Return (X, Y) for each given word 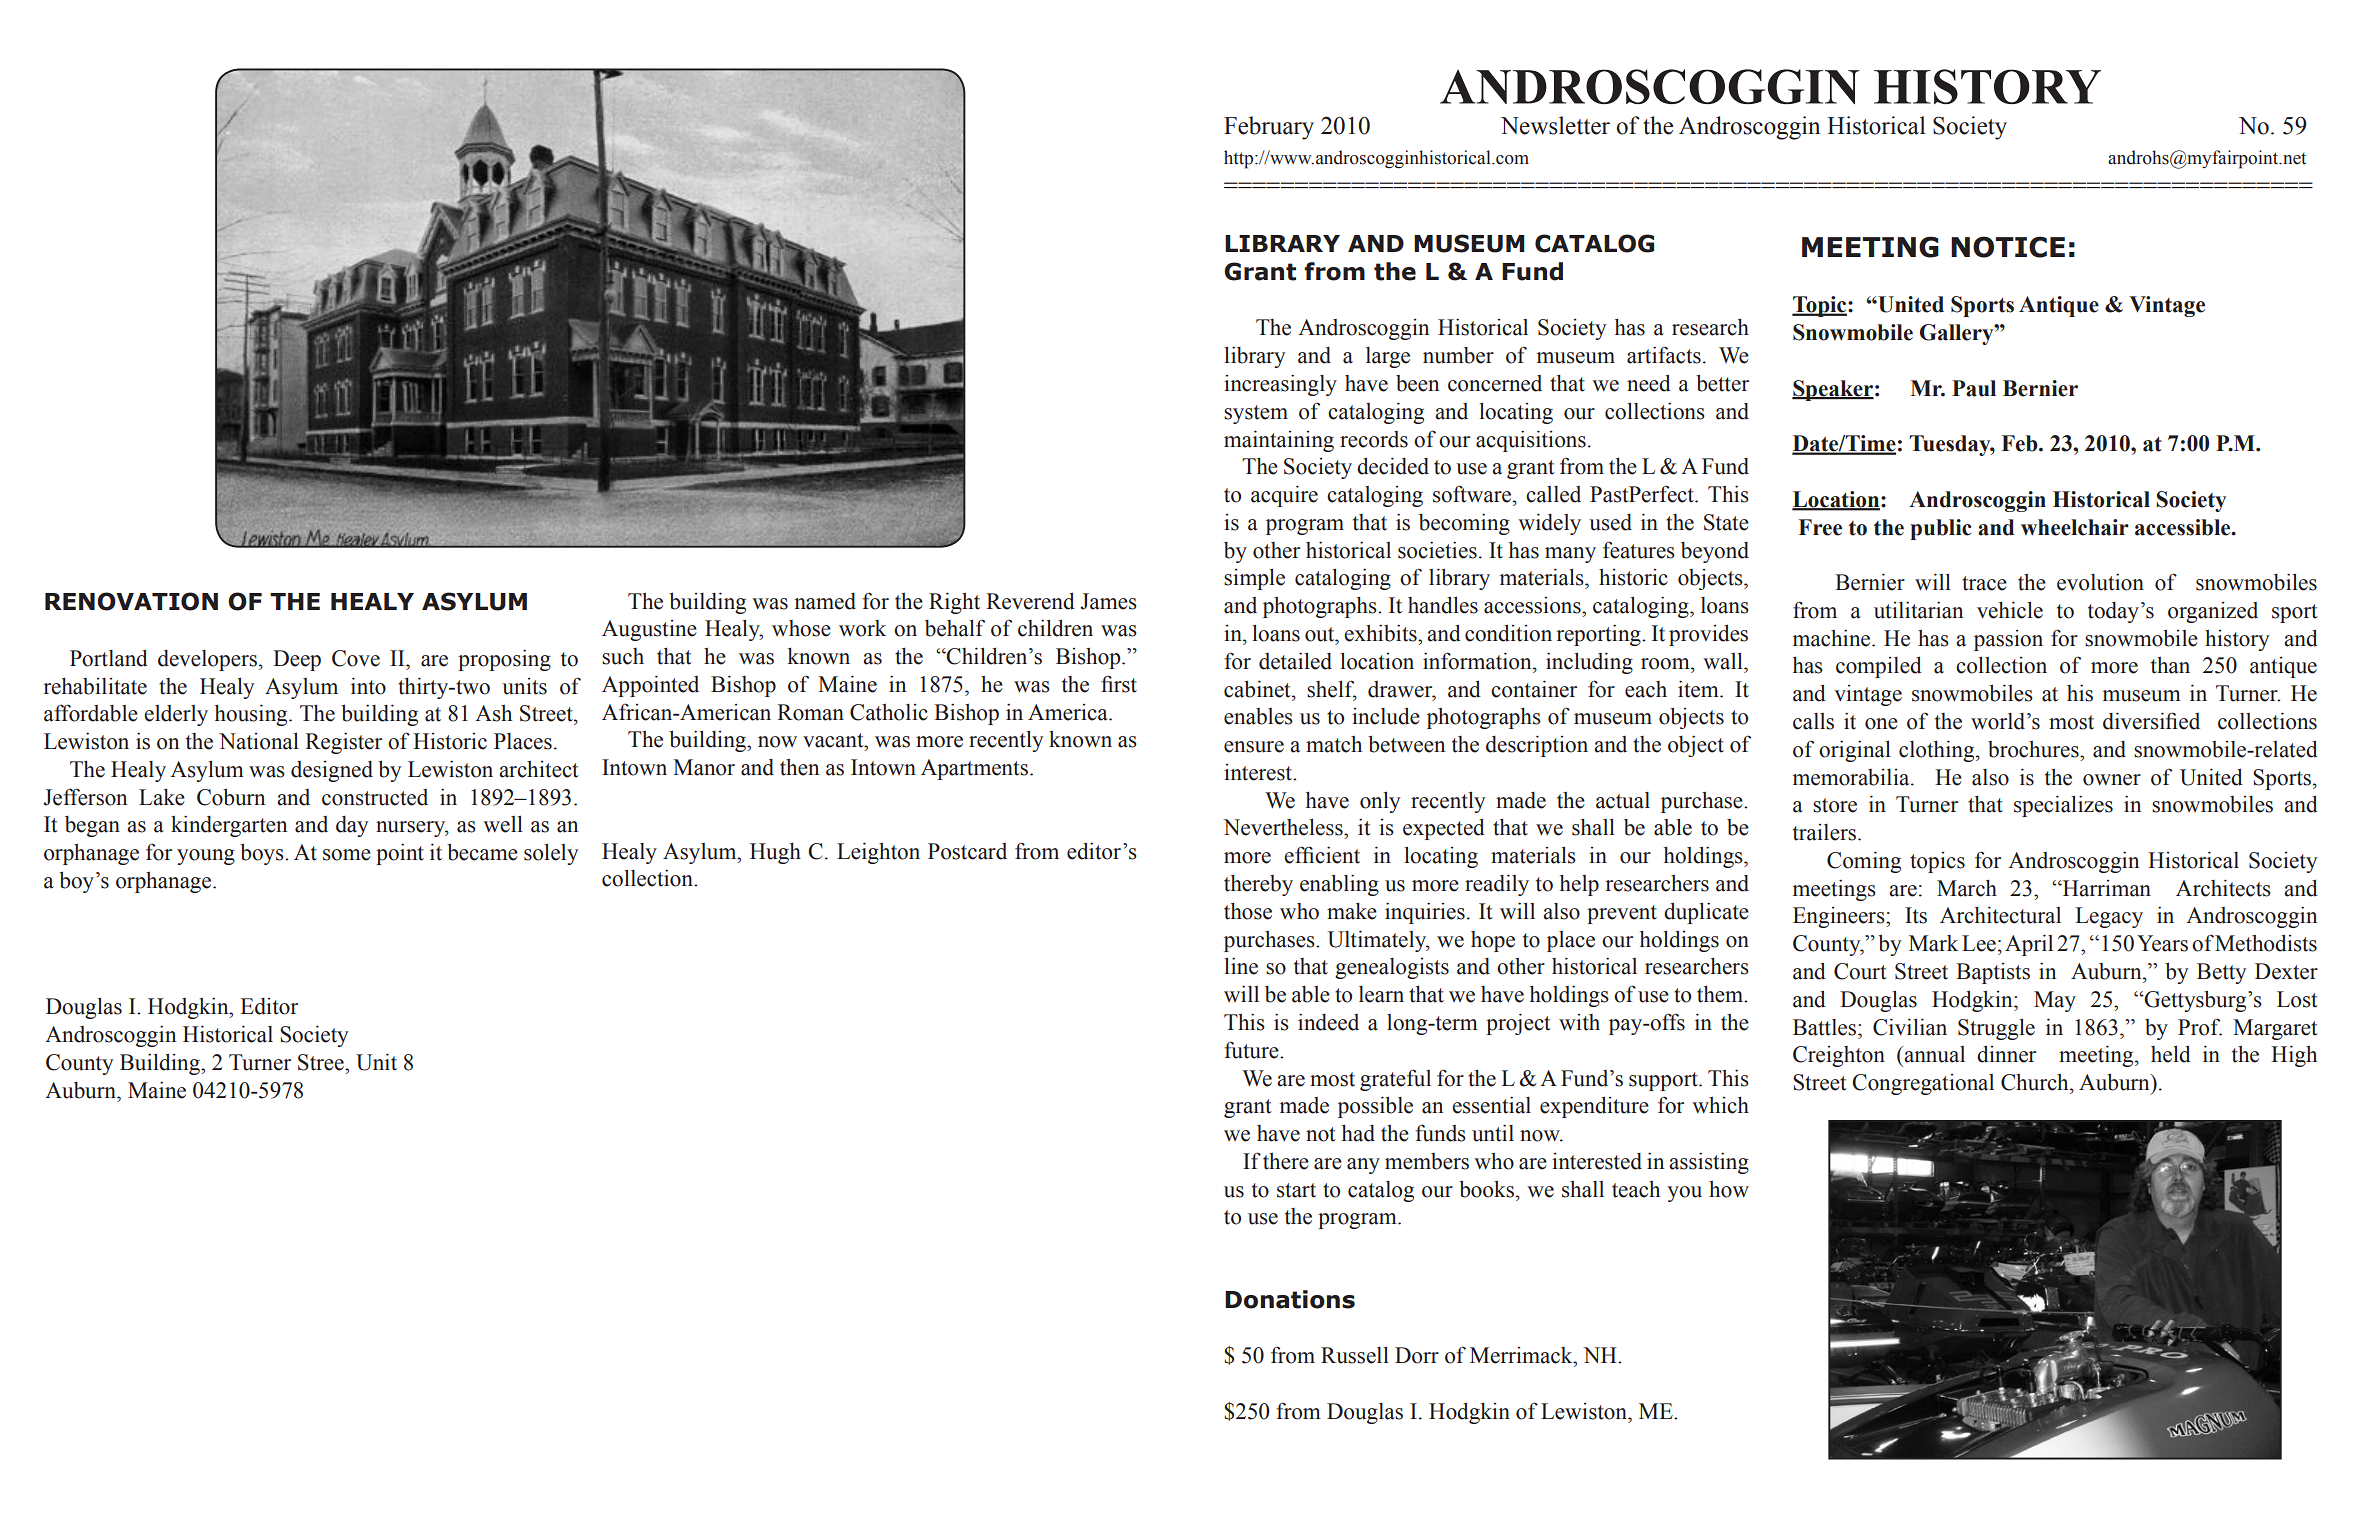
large (1388, 357)
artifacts (1664, 355)
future (1252, 1050)
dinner (2006, 1054)
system (1256, 414)
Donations (1290, 1299)
